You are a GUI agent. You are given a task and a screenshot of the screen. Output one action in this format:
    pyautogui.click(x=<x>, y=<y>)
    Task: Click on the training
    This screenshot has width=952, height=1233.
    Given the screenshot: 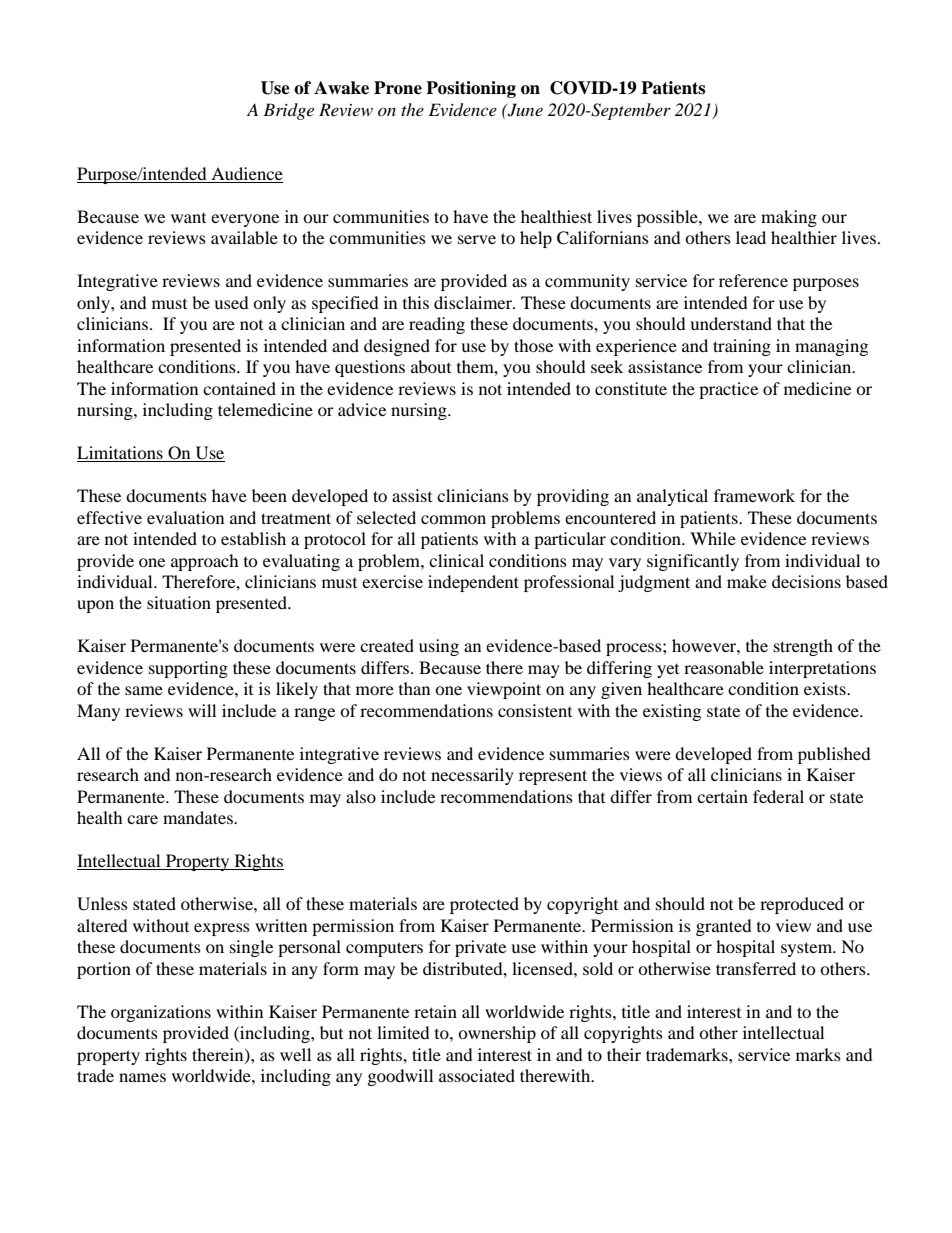 What is the action you would take?
    pyautogui.click(x=742, y=347)
